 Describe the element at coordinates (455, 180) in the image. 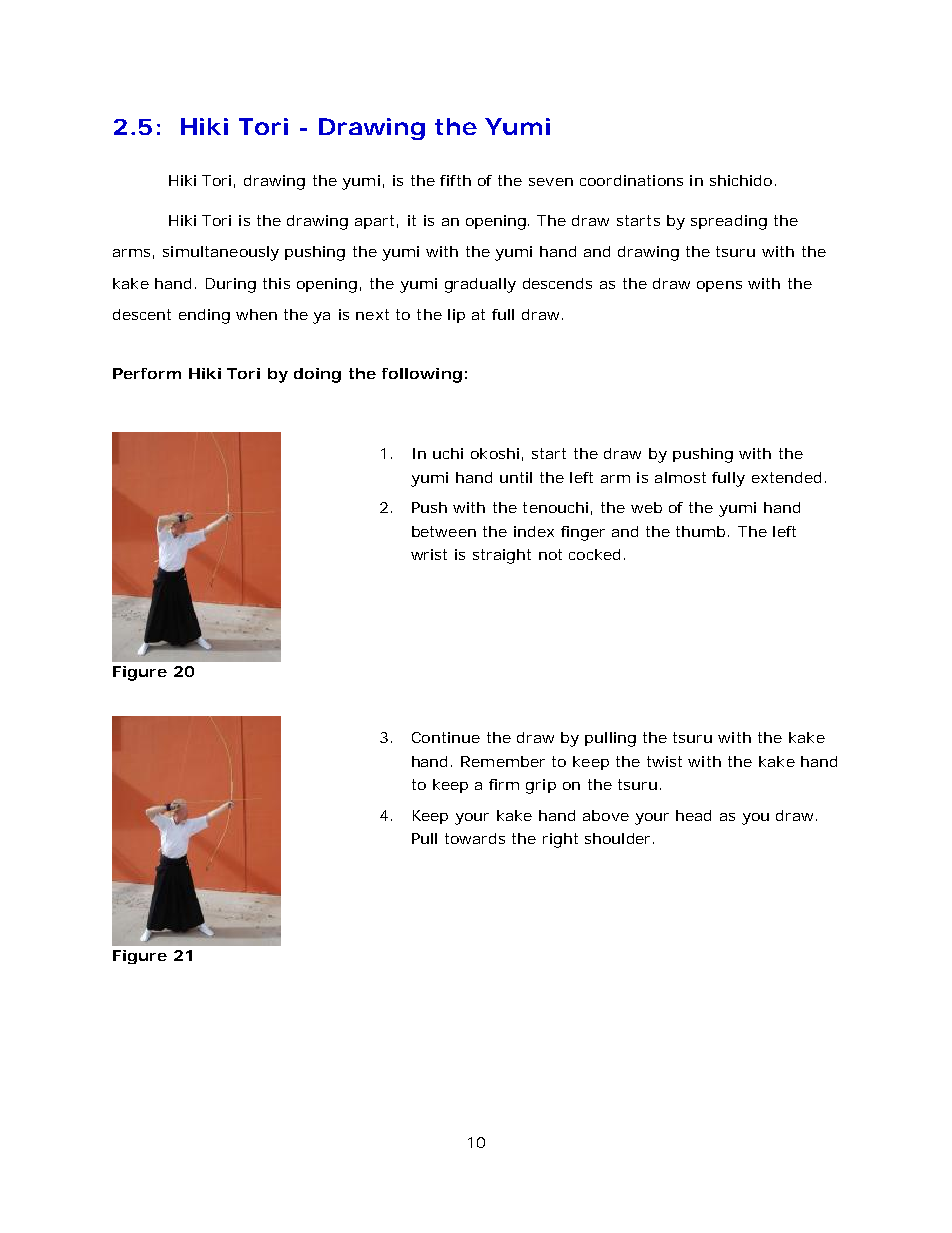

I see `fifth` at that location.
